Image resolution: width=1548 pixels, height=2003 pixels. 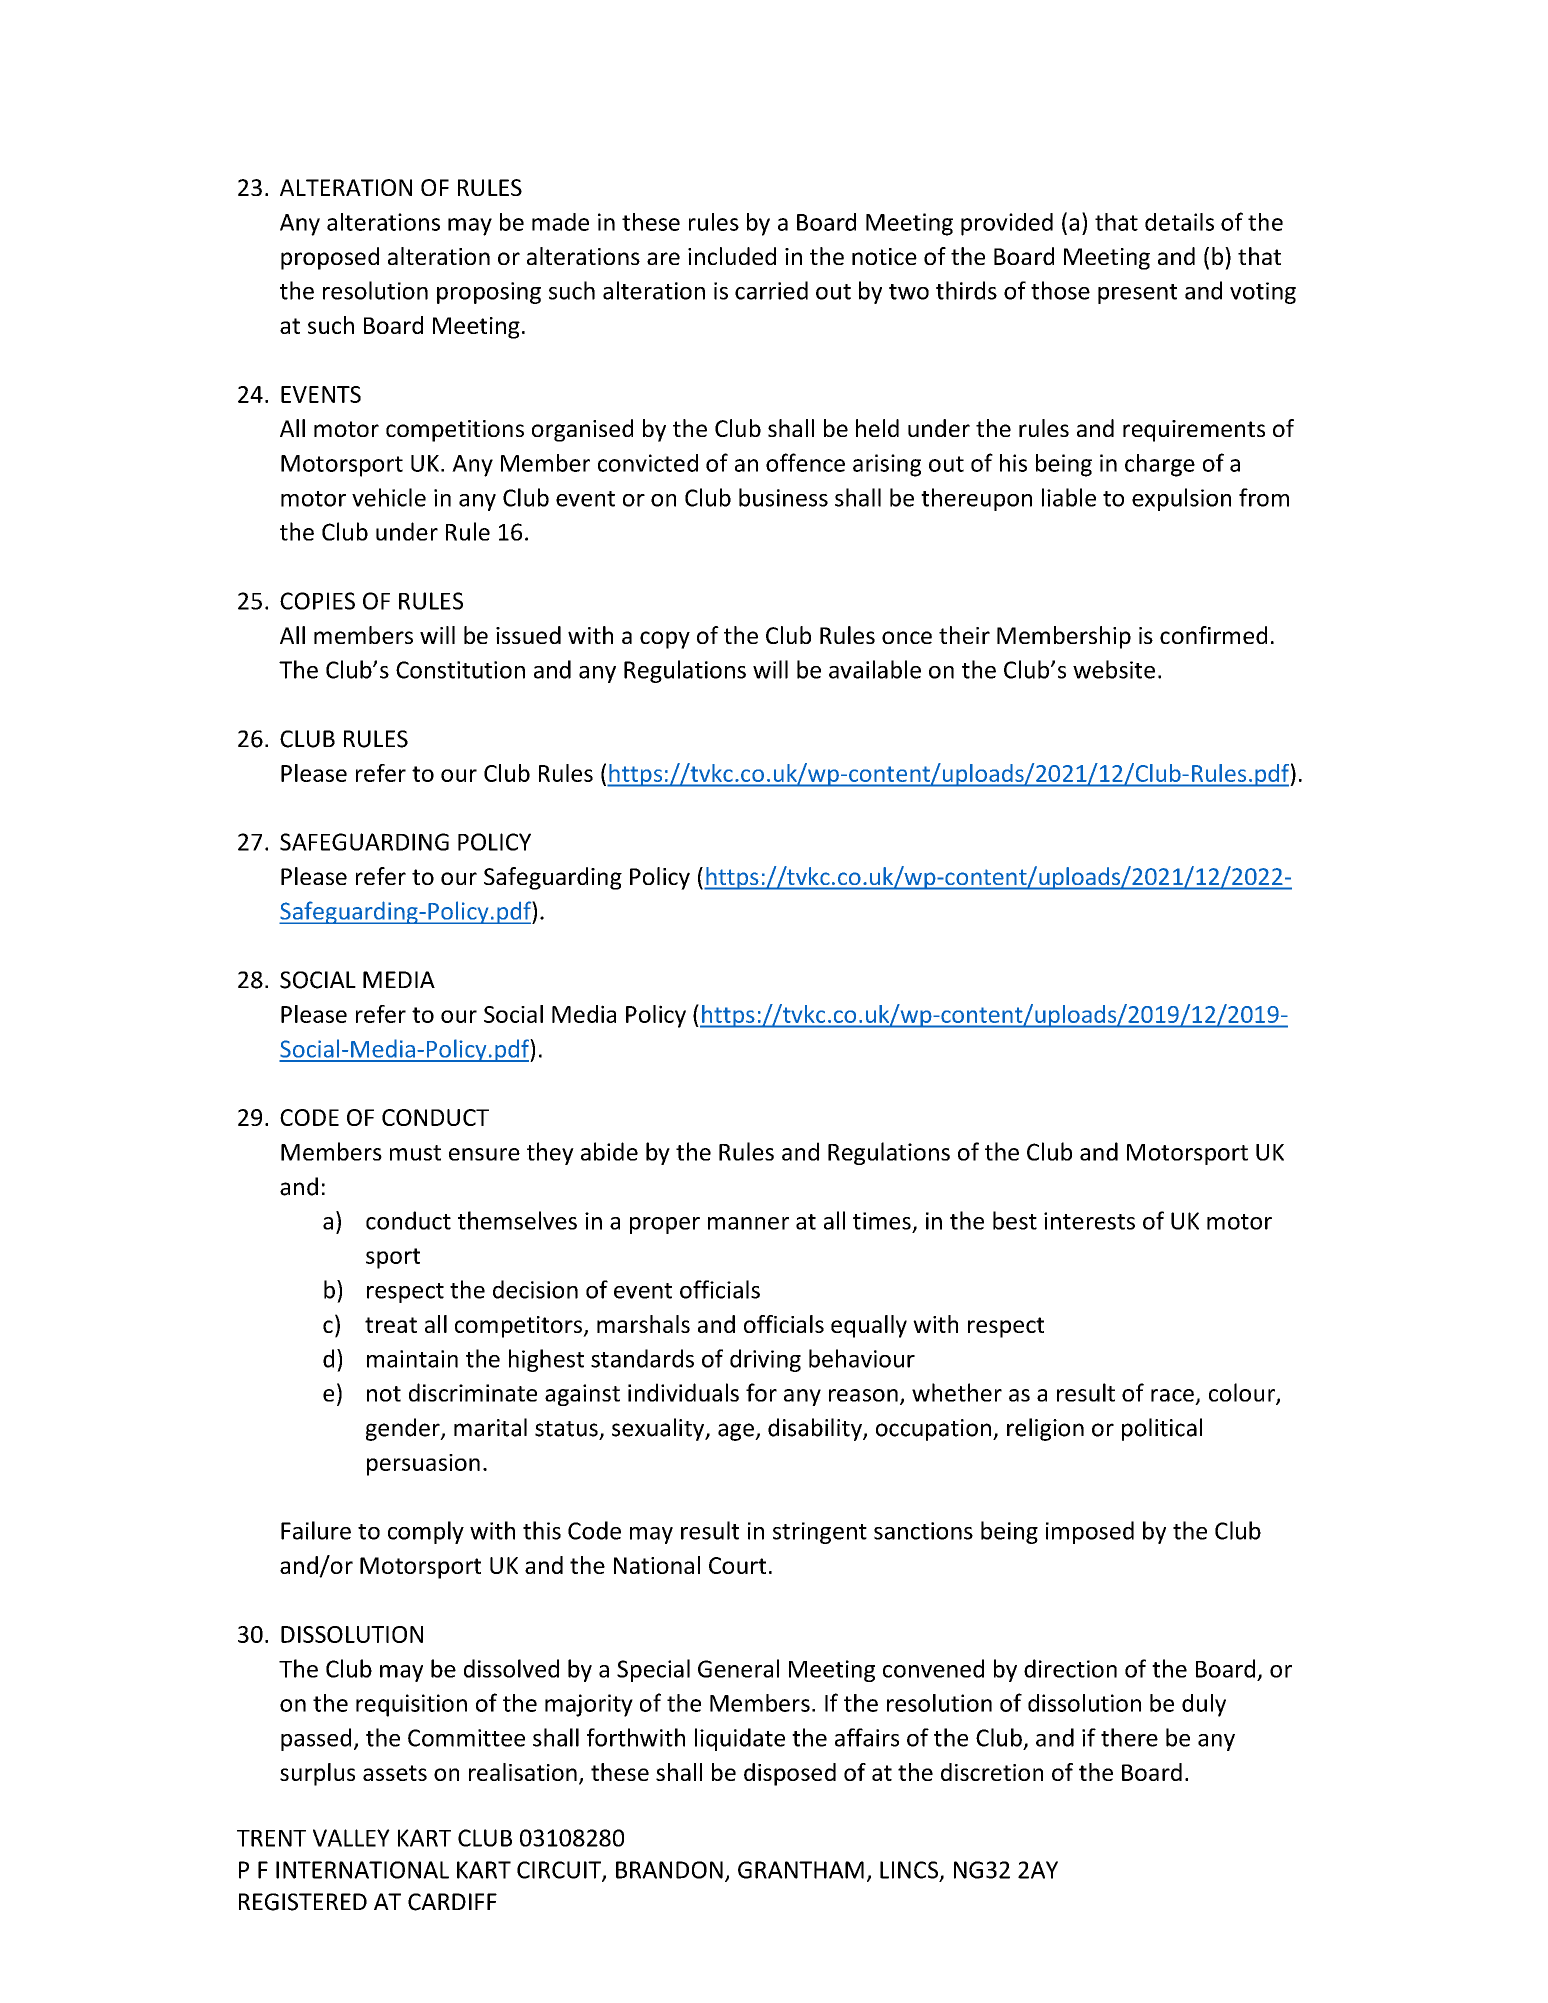 What do you see at coordinates (748, 1223) in the screenshot?
I see `manner` at bounding box center [748, 1223].
